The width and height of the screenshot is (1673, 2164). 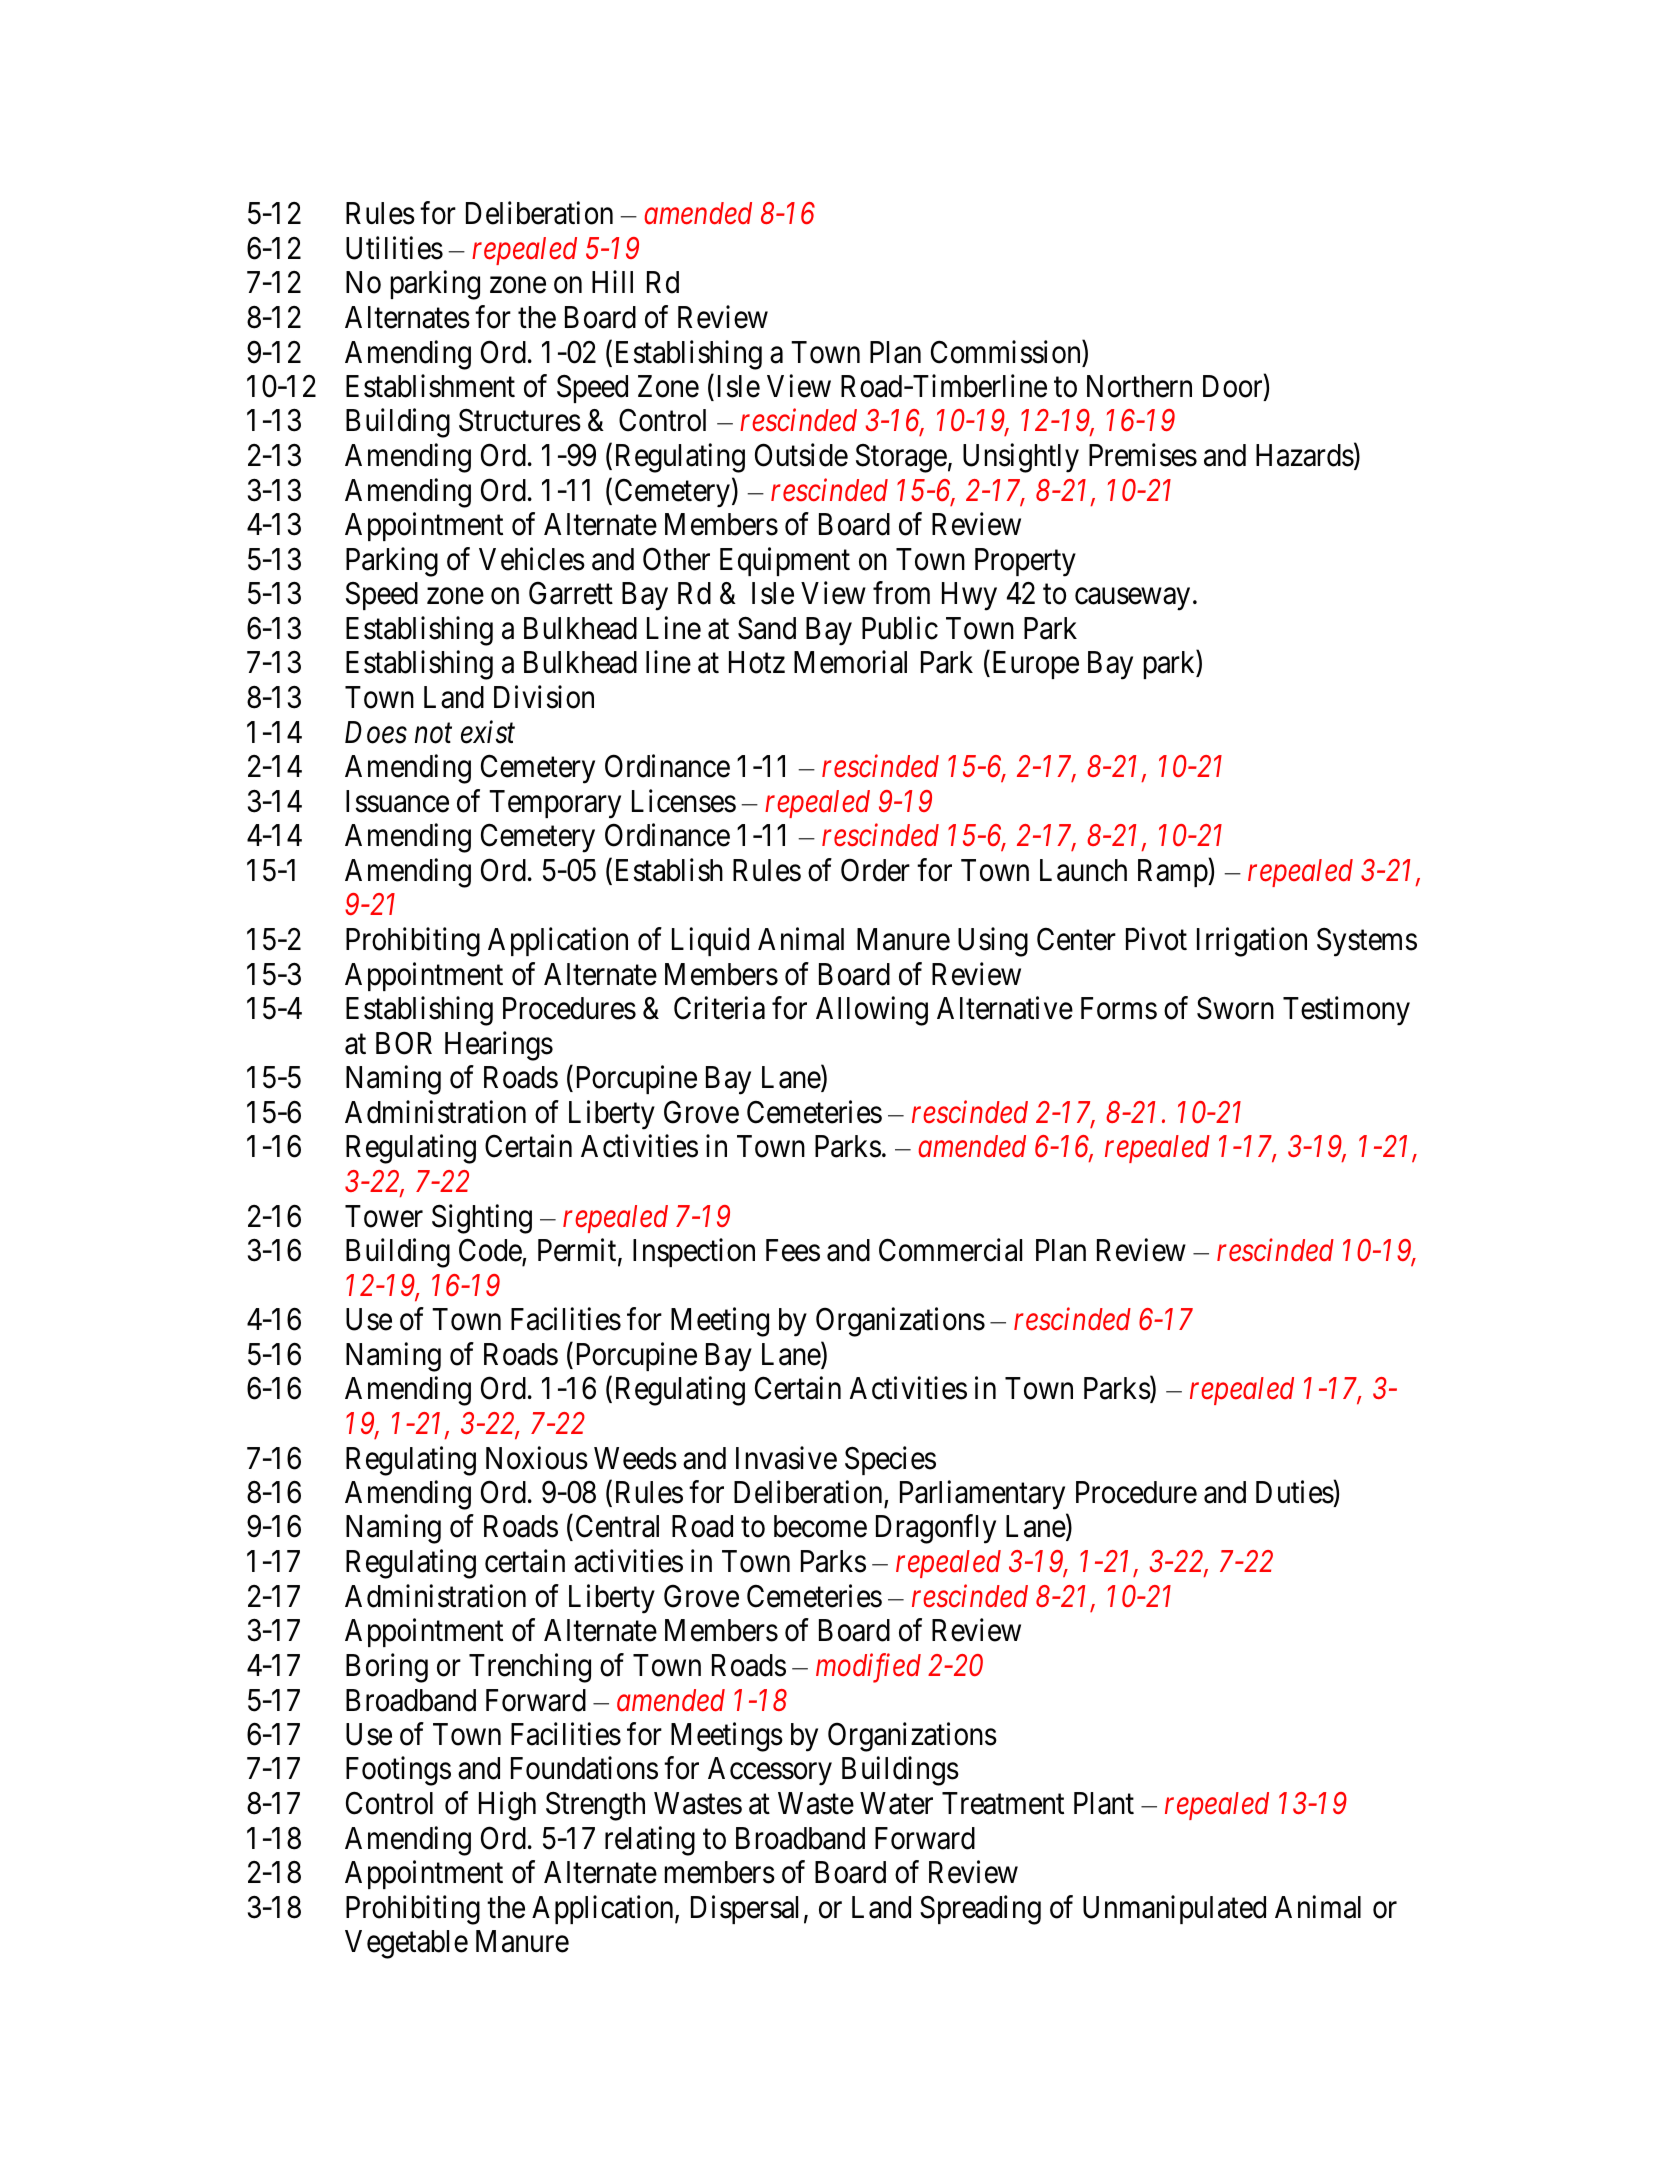 What do you see at coordinates (896, 1803) in the screenshot?
I see `Water` at bounding box center [896, 1803].
